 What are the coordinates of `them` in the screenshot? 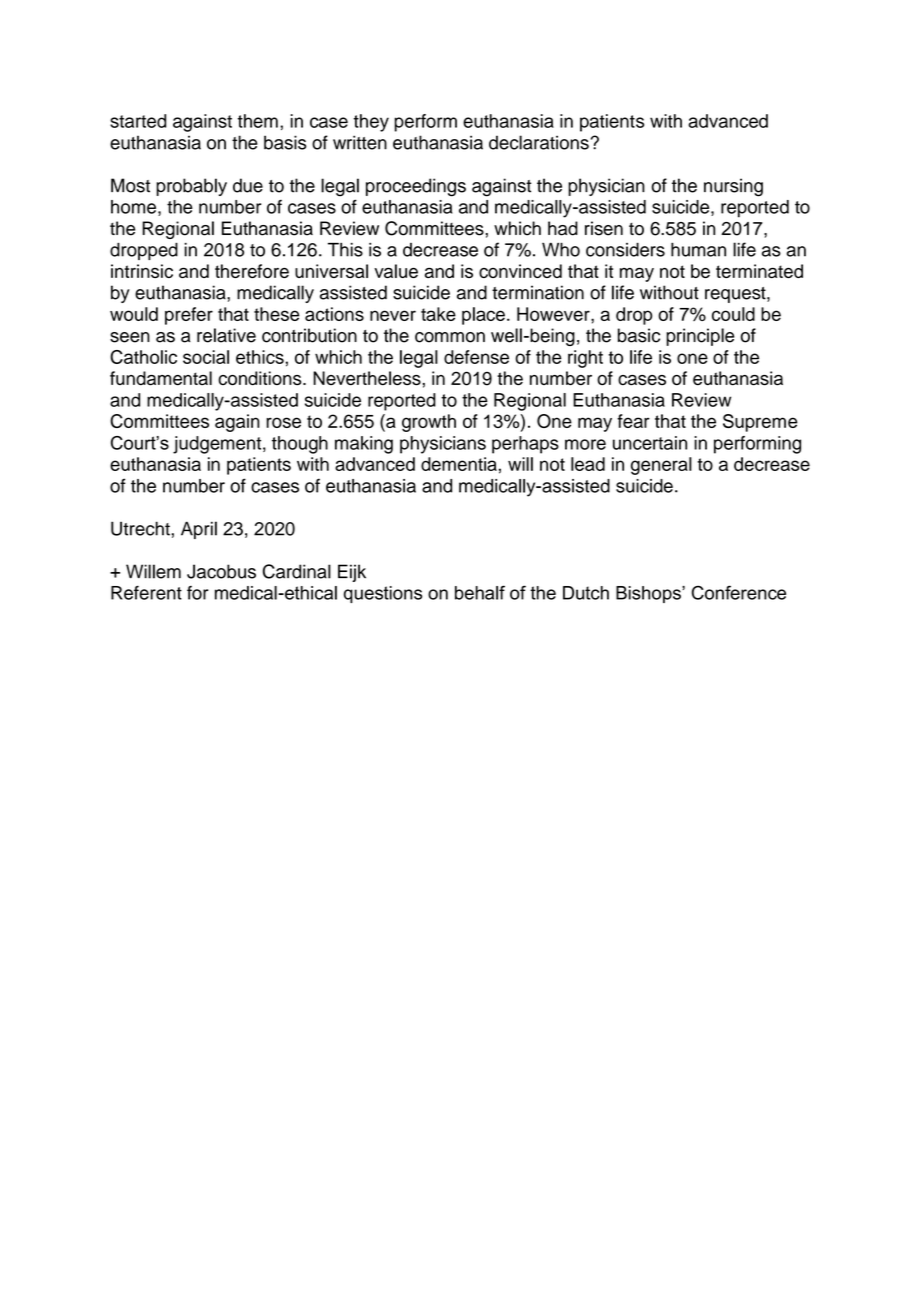 It's located at (258, 121).
